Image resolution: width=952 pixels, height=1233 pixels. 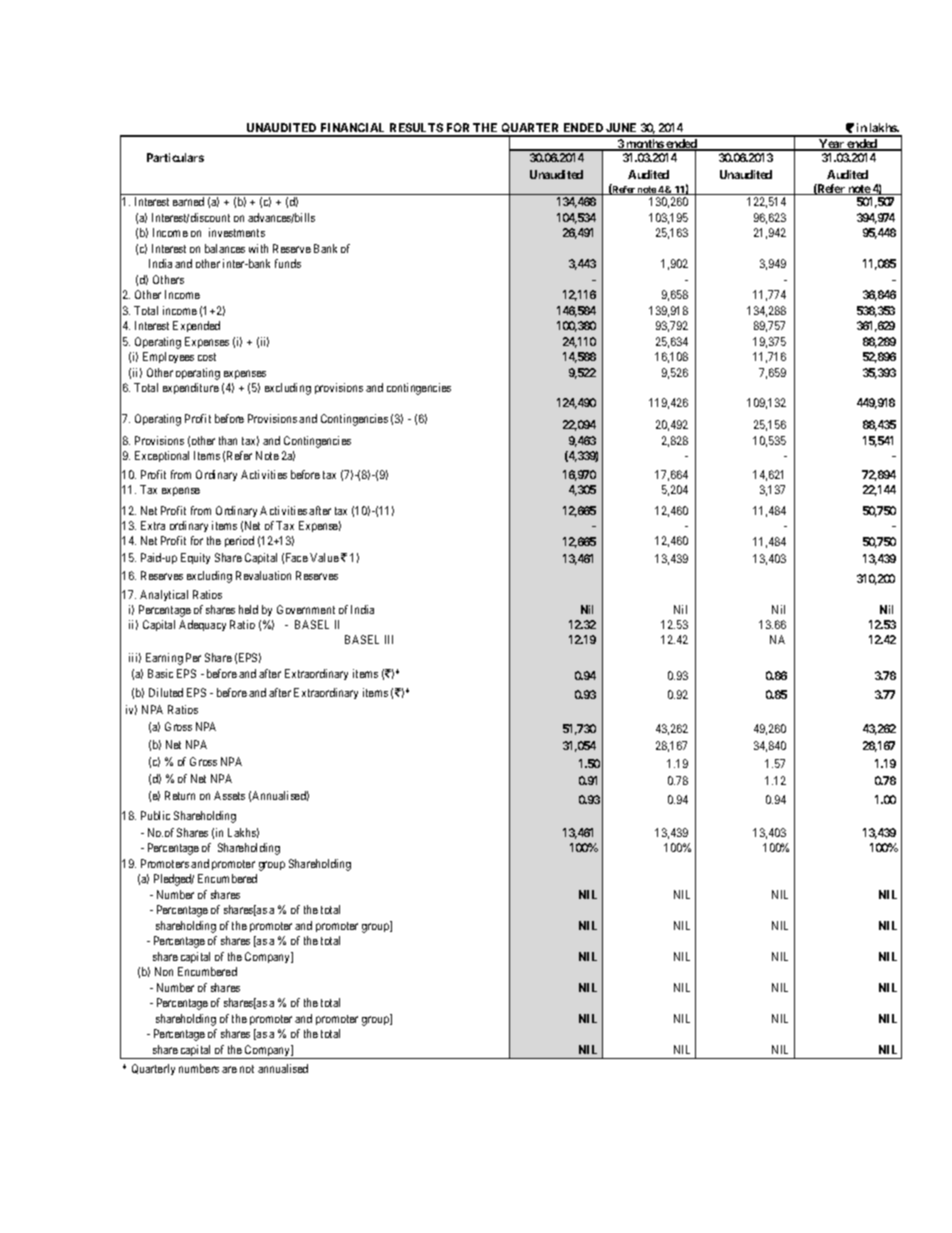 I want to click on expenditure, so click(x=191, y=388).
